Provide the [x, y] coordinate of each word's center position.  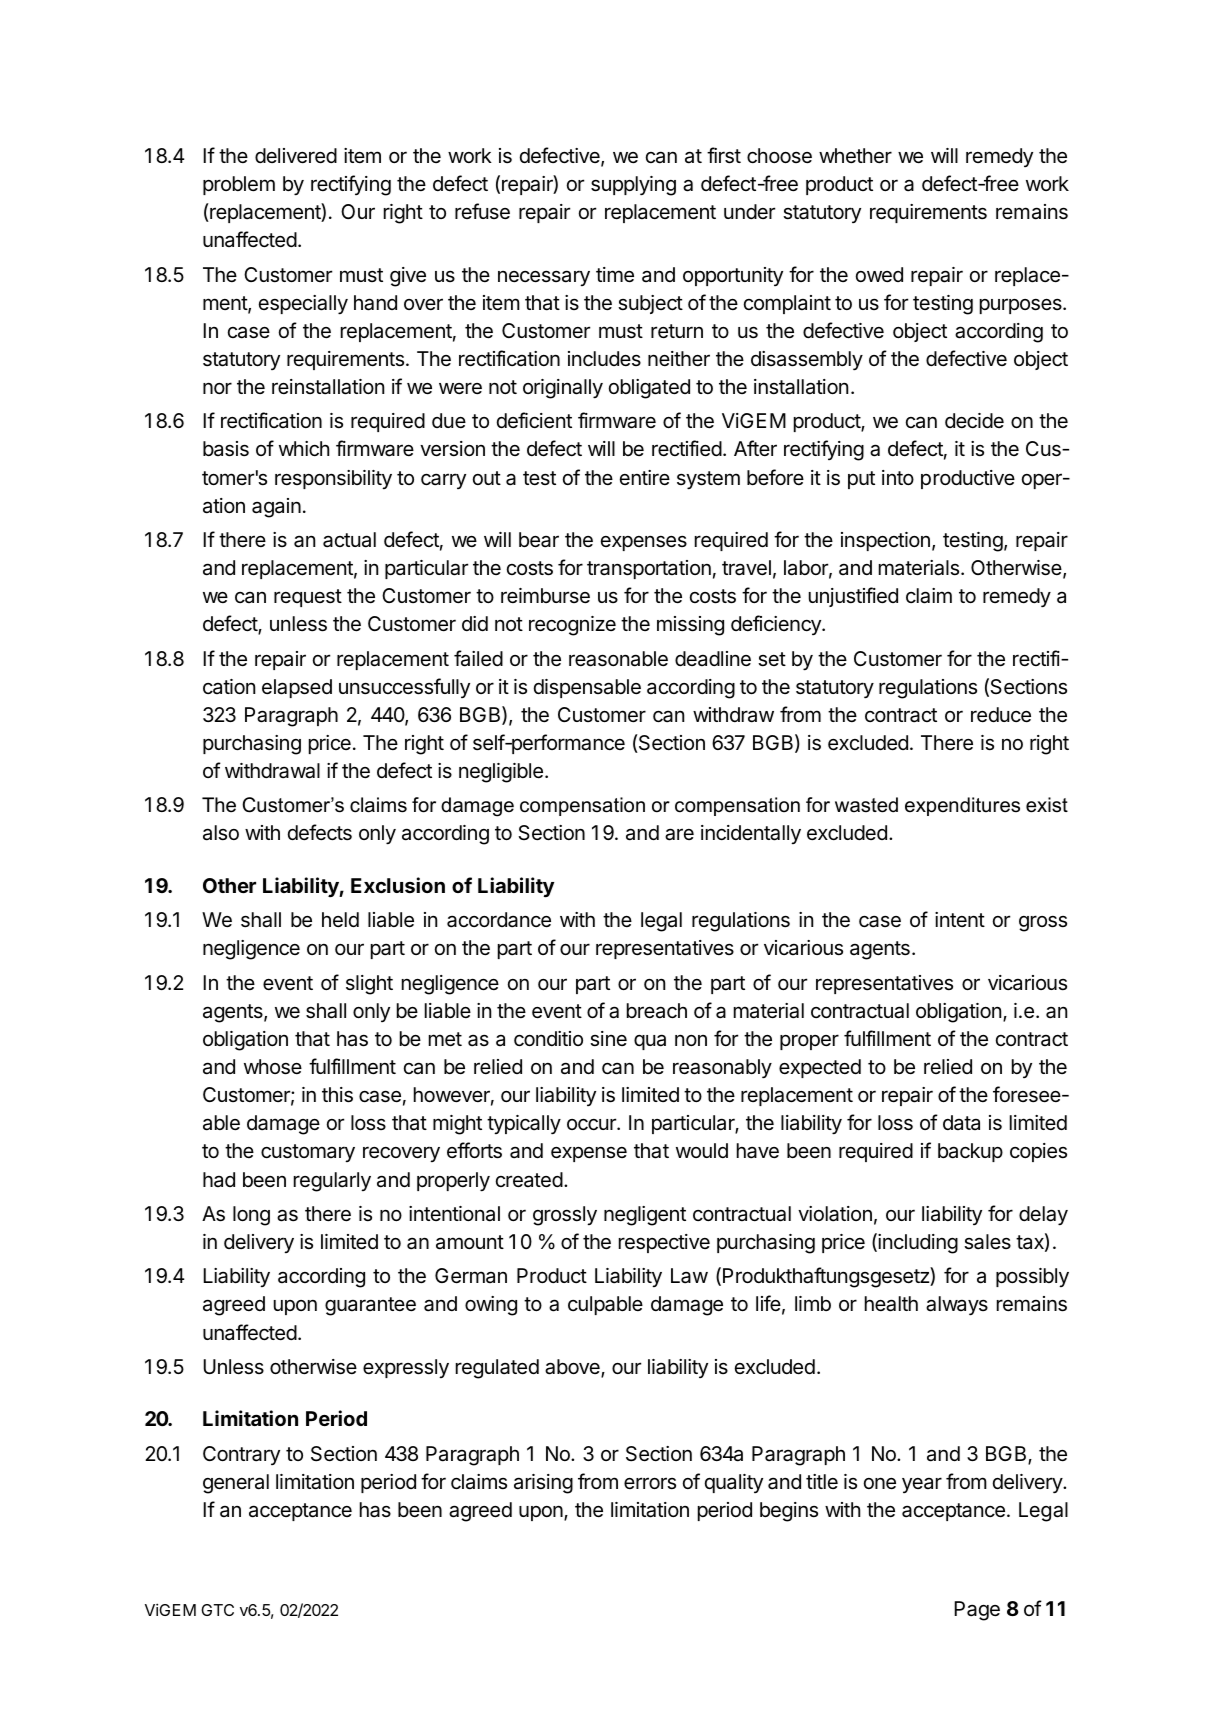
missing [690, 626]
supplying [633, 186]
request [308, 598]
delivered [296, 156]
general [236, 1484]
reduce [1001, 715]
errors [650, 1483]
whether [855, 156]
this [337, 1095]
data [961, 1122]
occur [592, 1124]
